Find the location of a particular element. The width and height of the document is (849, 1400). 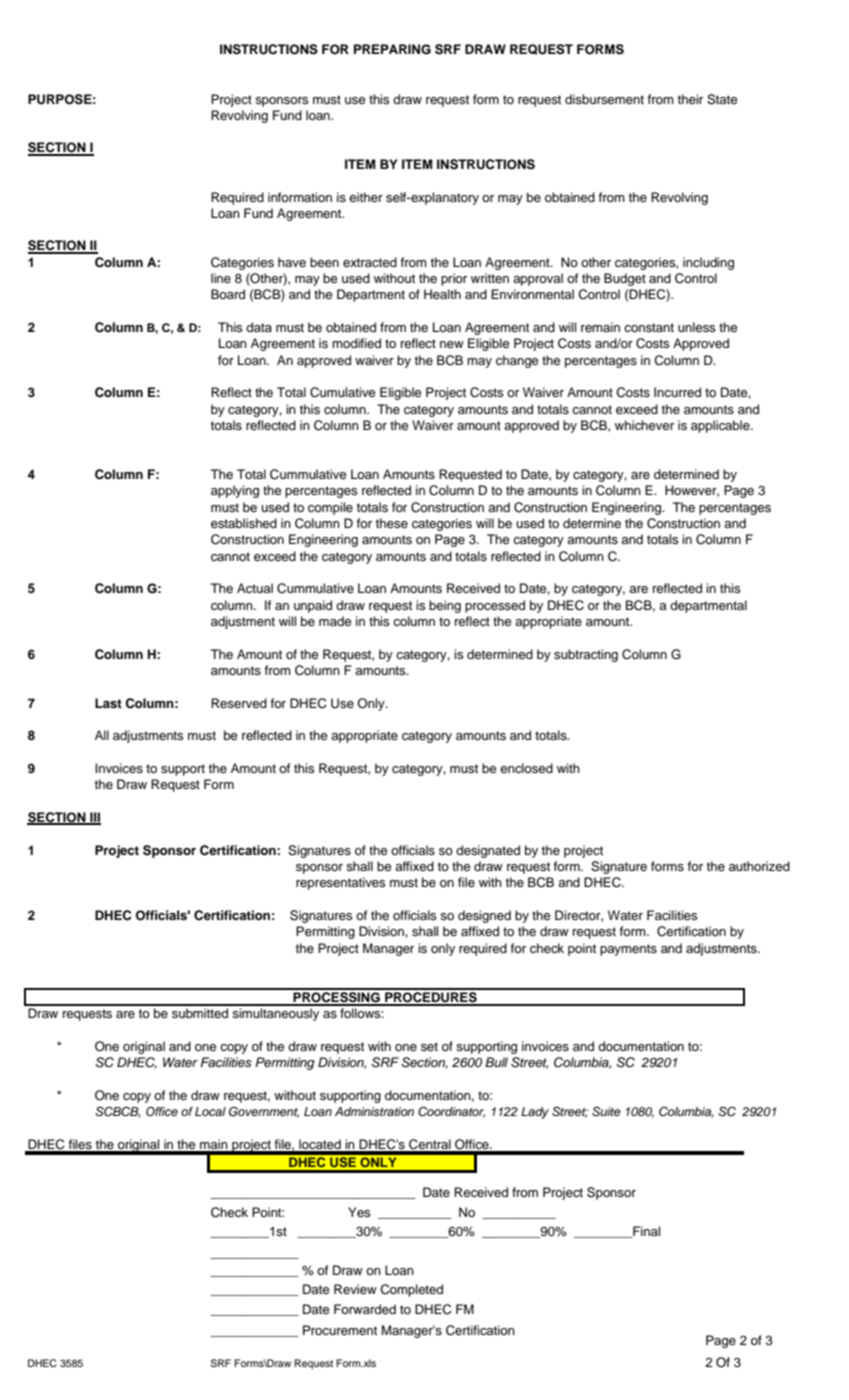

set is located at coordinates (429, 1046).
